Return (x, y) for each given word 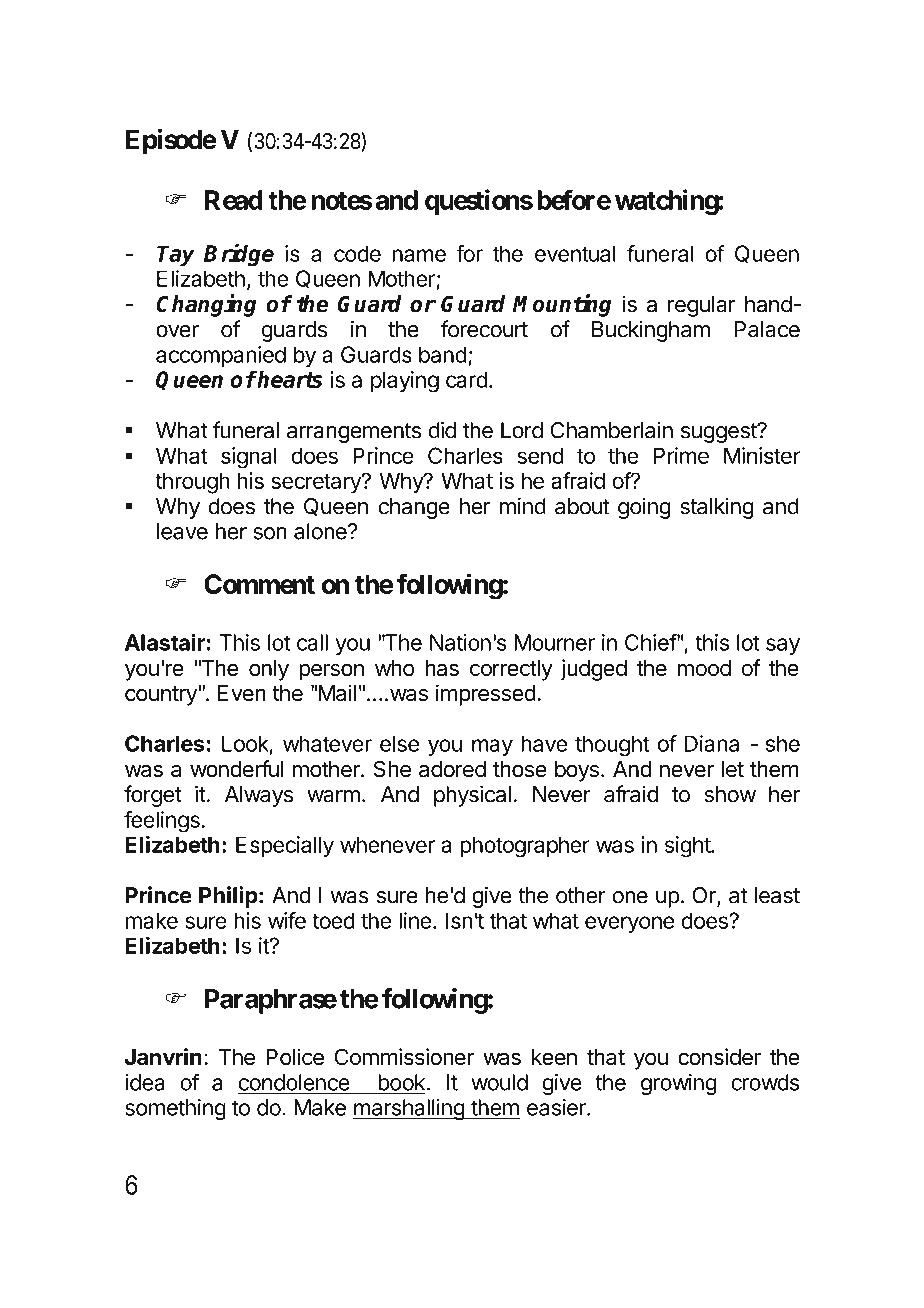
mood (704, 668)
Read (234, 200)
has (442, 668)
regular (702, 306)
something (175, 1109)
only (269, 670)
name (419, 255)
